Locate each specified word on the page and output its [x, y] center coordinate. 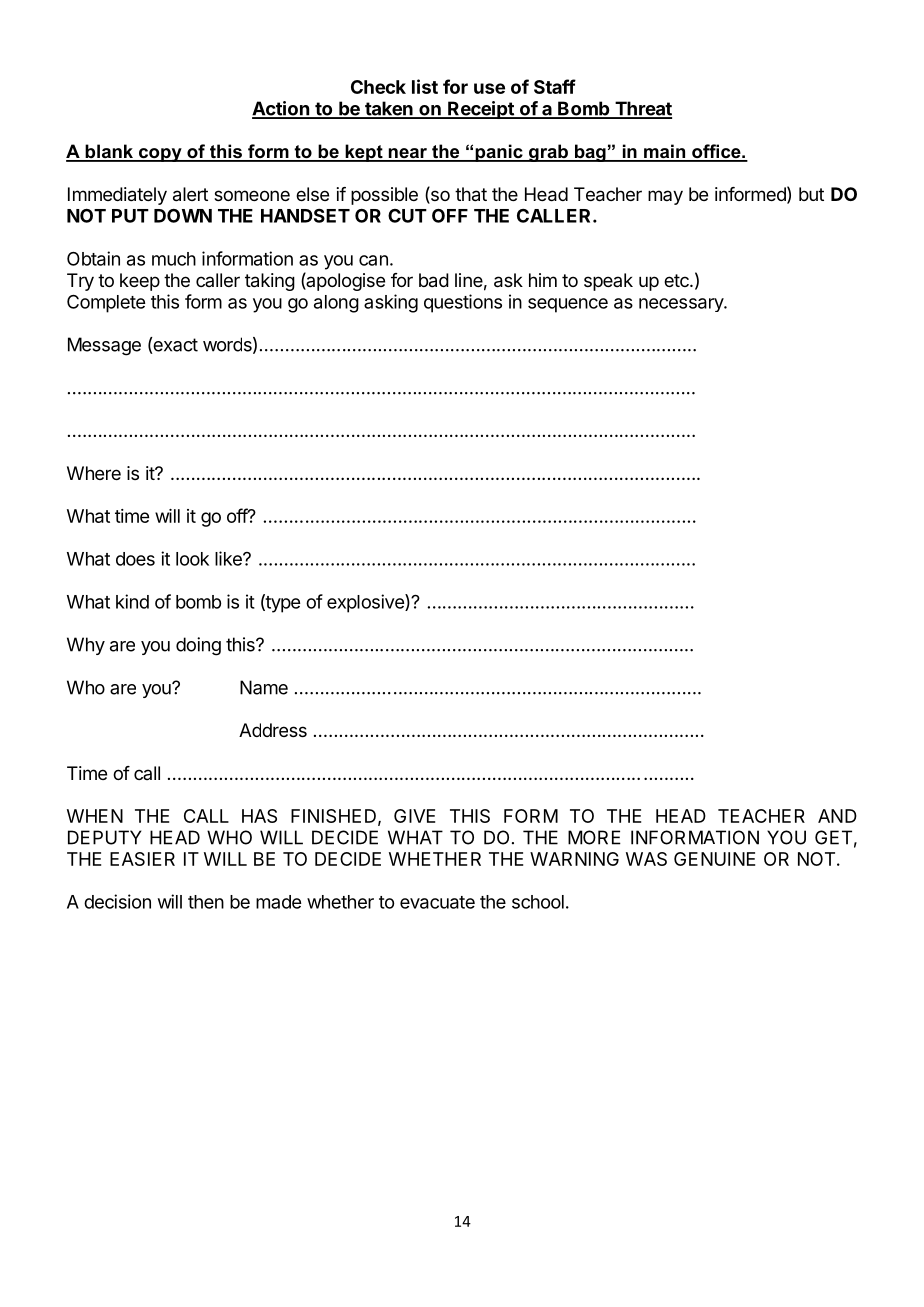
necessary [682, 305]
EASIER [142, 859]
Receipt [481, 110]
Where [94, 473]
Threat [642, 109]
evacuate [437, 902]
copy [160, 155]
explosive [366, 603]
